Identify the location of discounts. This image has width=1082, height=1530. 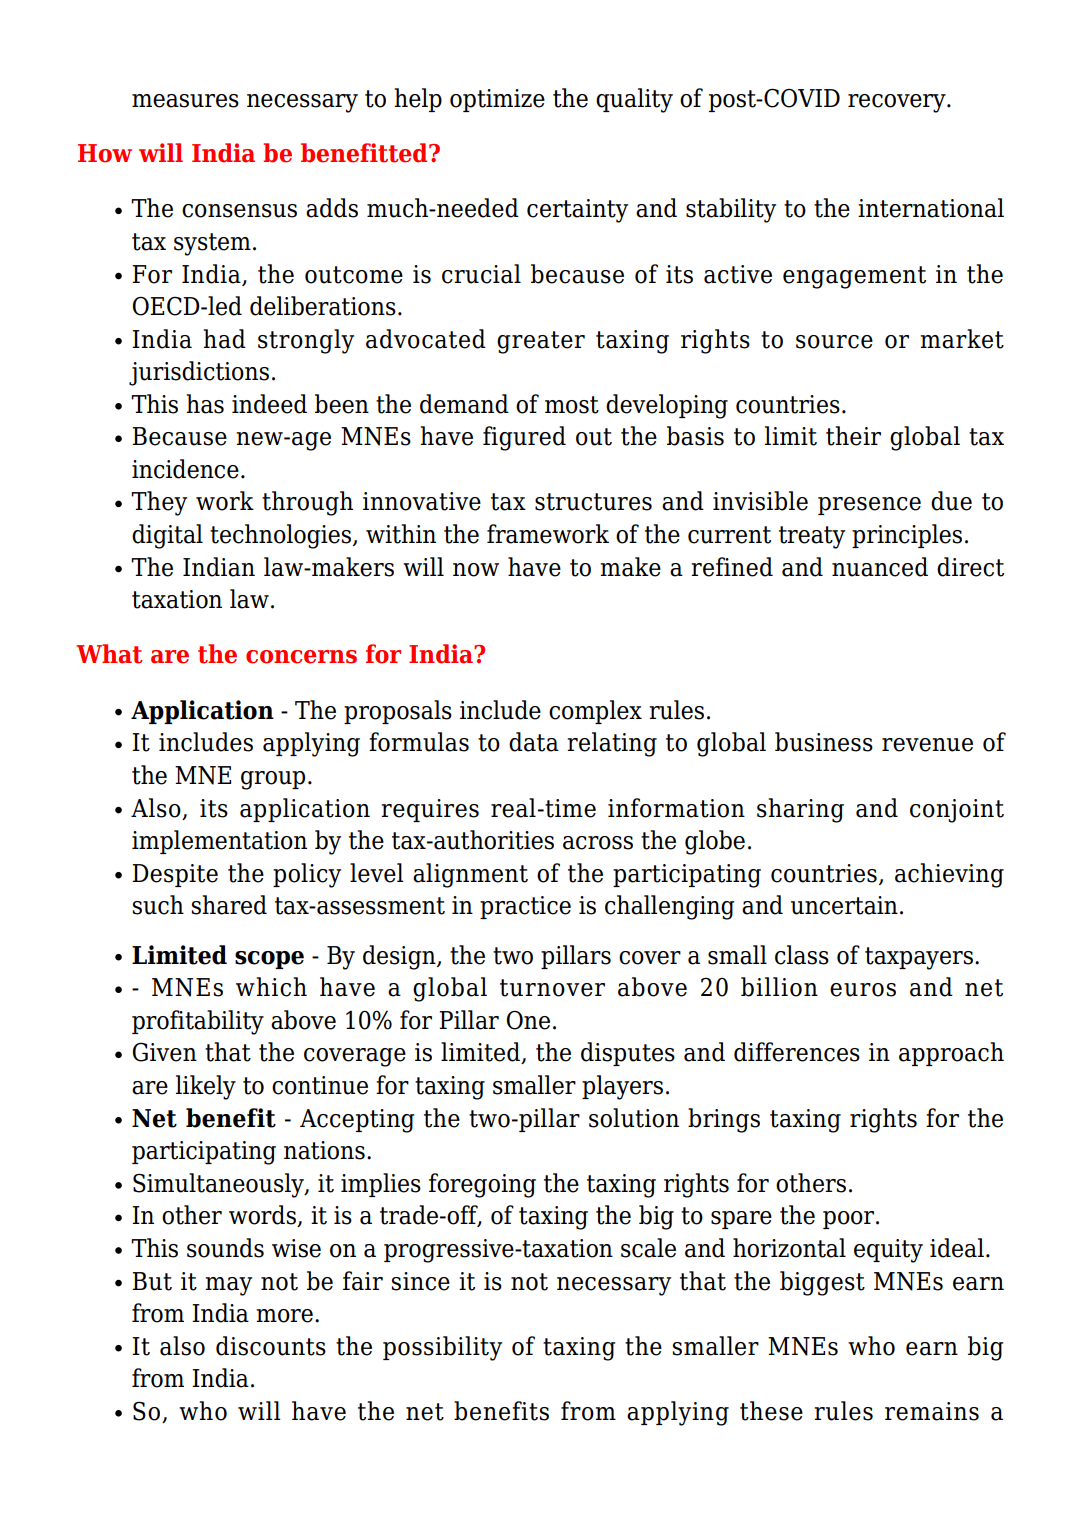
(271, 1346).
